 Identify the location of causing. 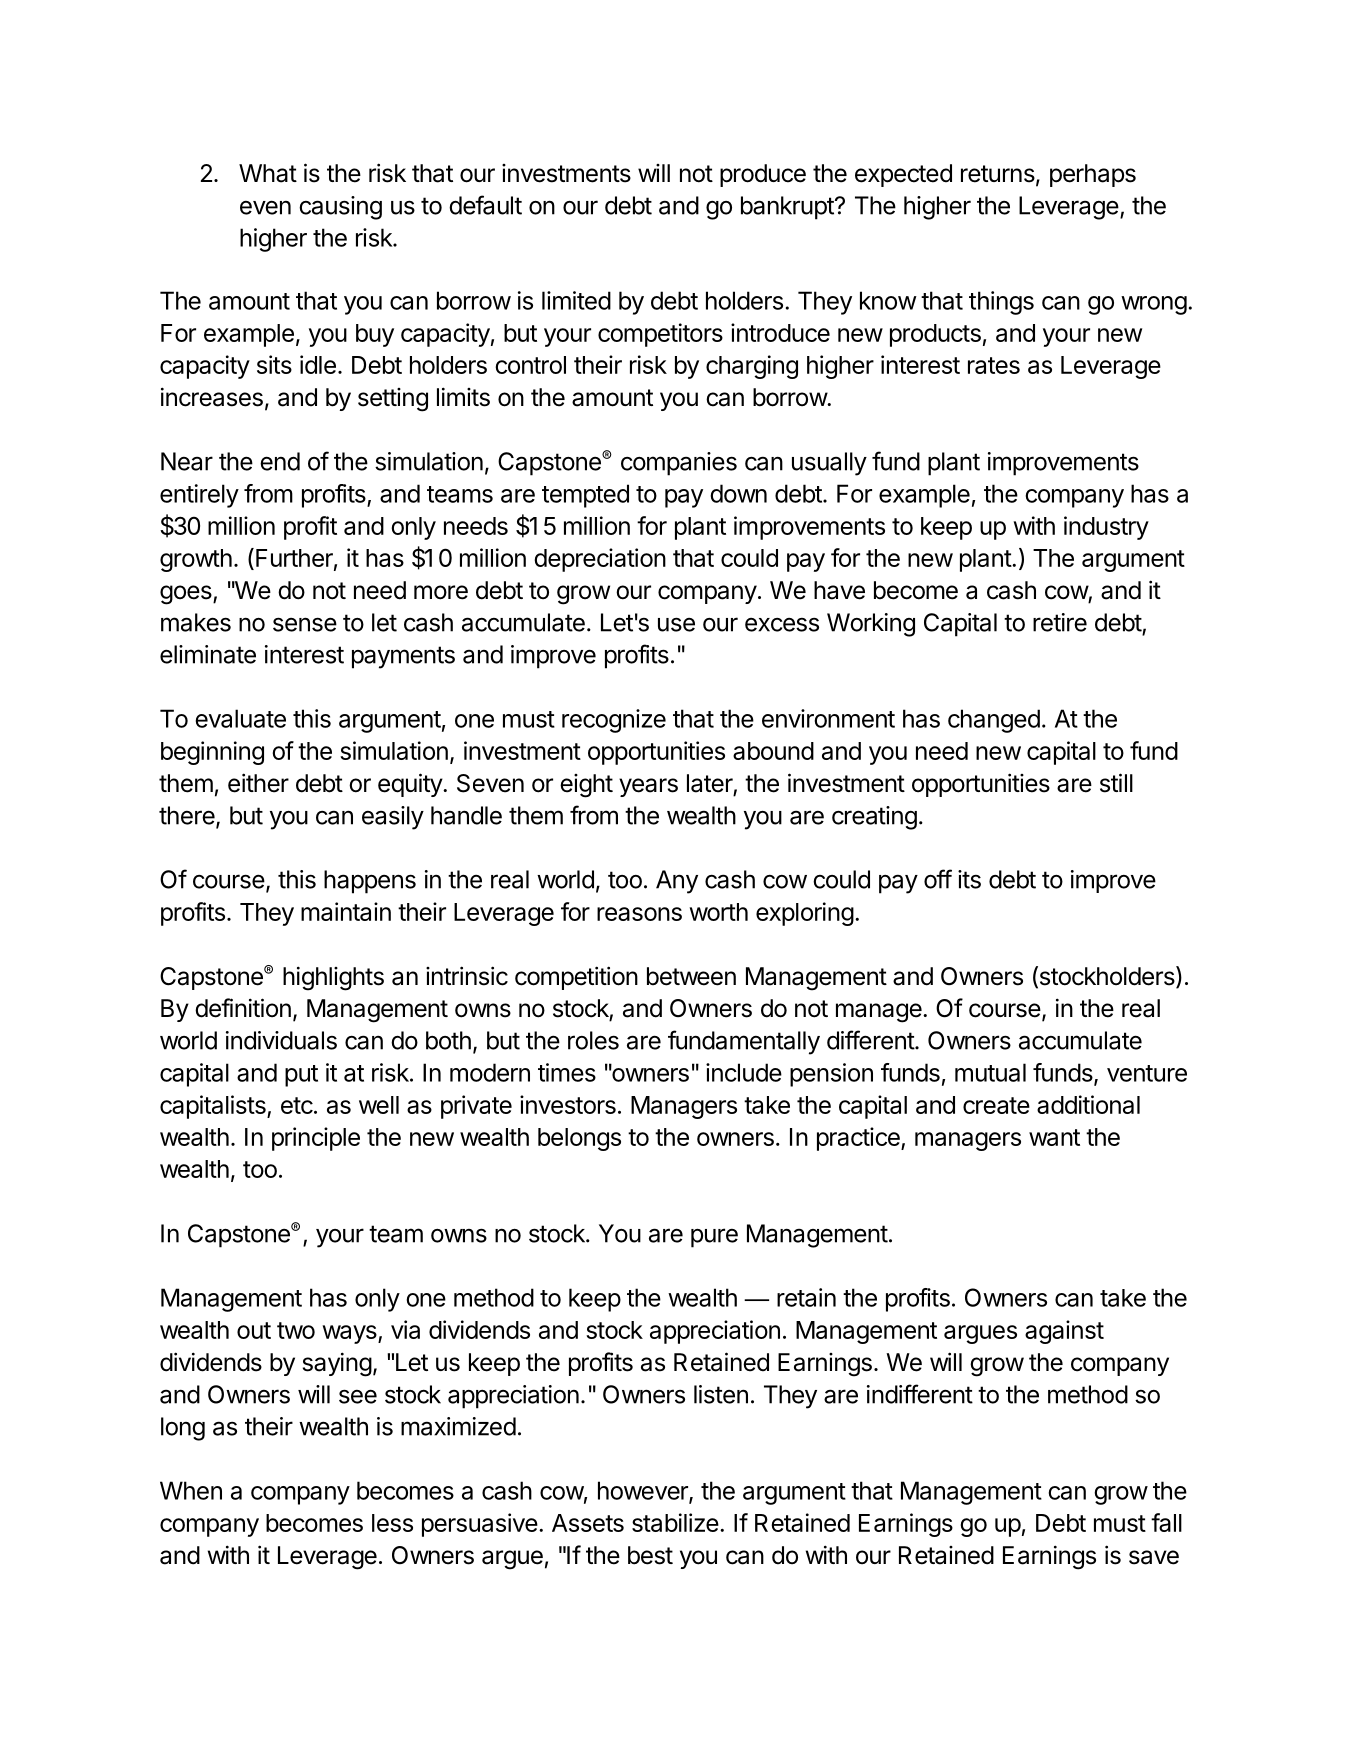
(340, 208).
